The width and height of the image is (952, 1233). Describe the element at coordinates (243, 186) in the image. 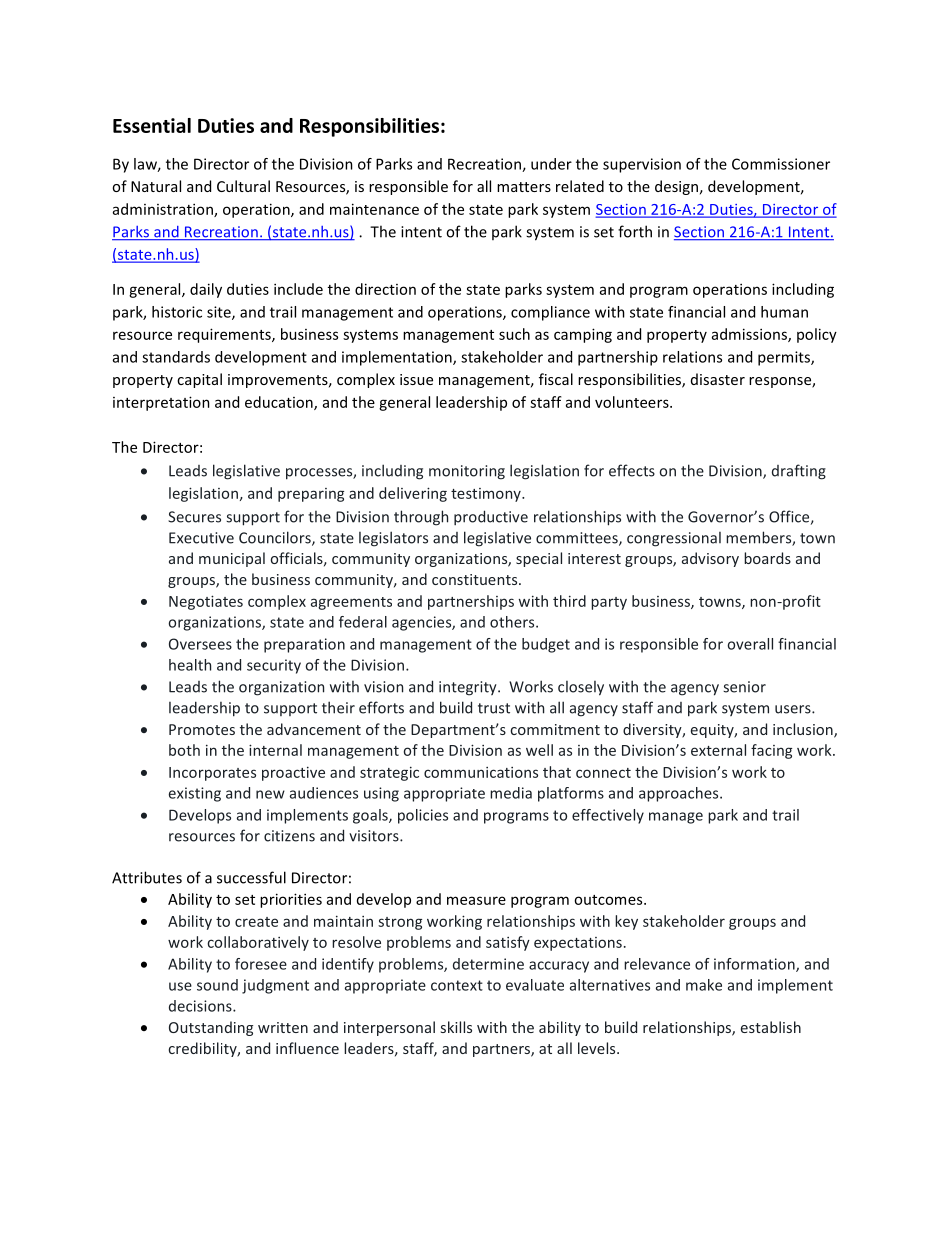

I see `Cultural` at that location.
